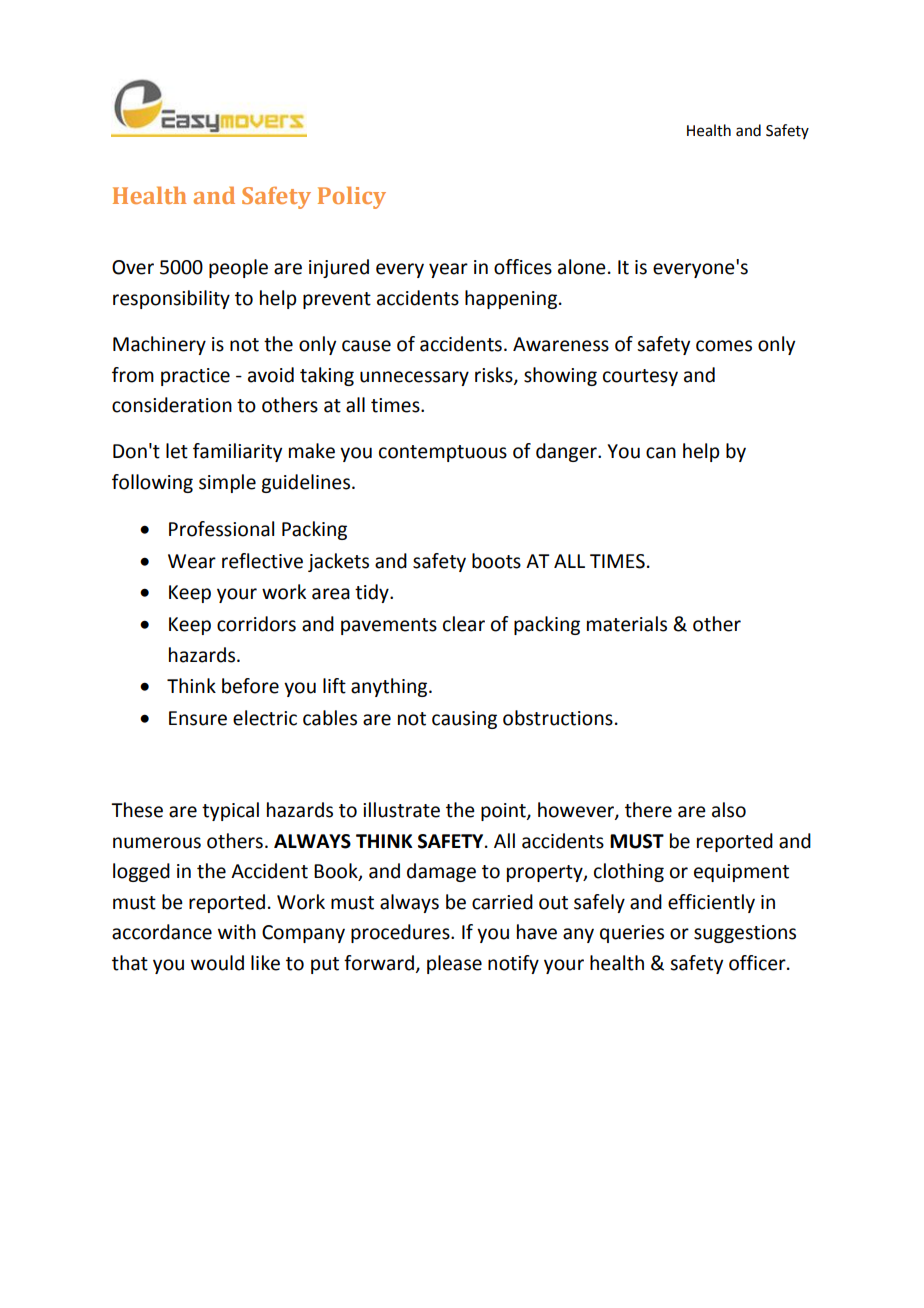  Describe the element at coordinates (640, 377) in the screenshot. I see `courtesy` at that location.
